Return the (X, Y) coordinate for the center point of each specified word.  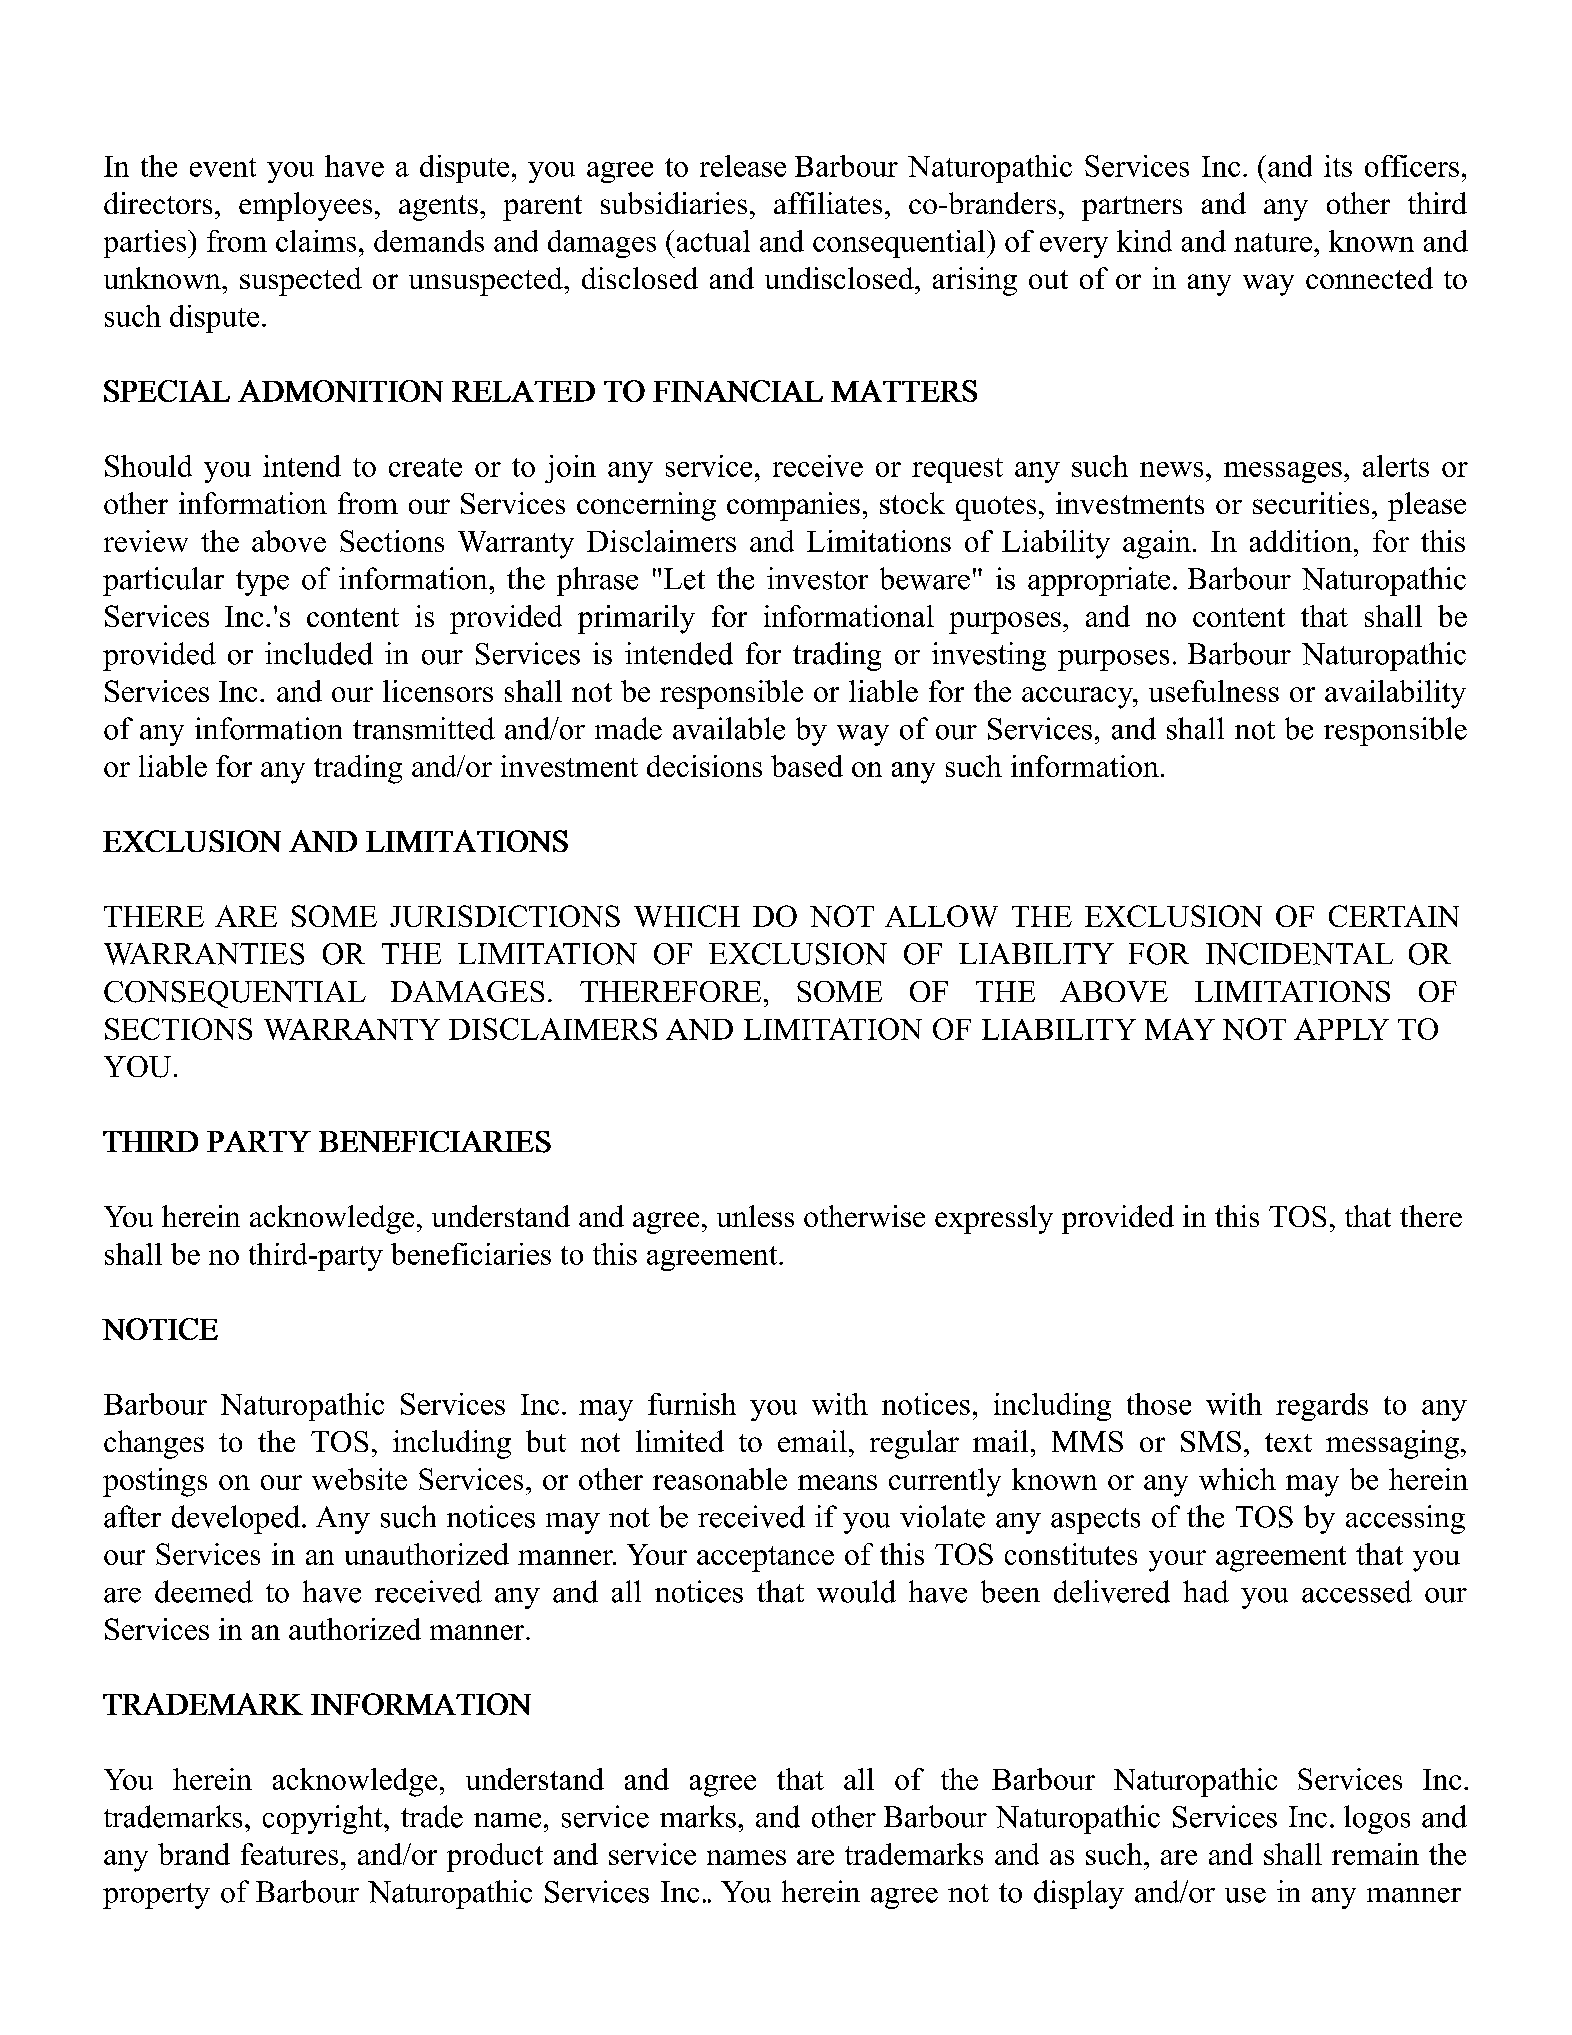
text (1288, 1442)
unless (755, 1216)
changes (154, 1444)
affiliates (828, 203)
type (262, 583)
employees (305, 206)
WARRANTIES (204, 954)
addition (1301, 541)
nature (1273, 242)
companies (793, 506)
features (289, 1854)
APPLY (1341, 1029)
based (807, 766)
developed (237, 1519)
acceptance (765, 1559)
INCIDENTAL (1299, 954)
